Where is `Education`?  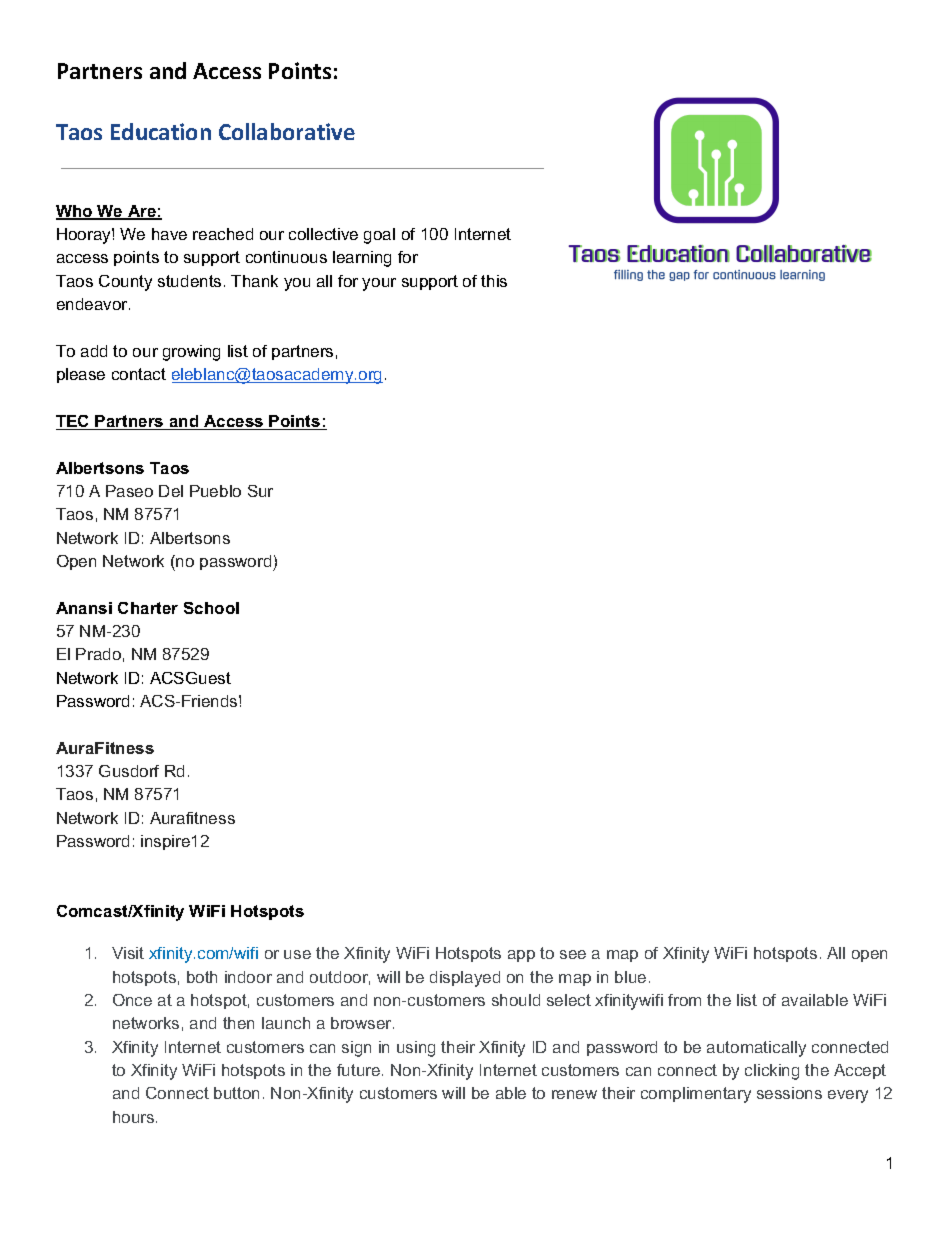
Education is located at coordinates (161, 131).
